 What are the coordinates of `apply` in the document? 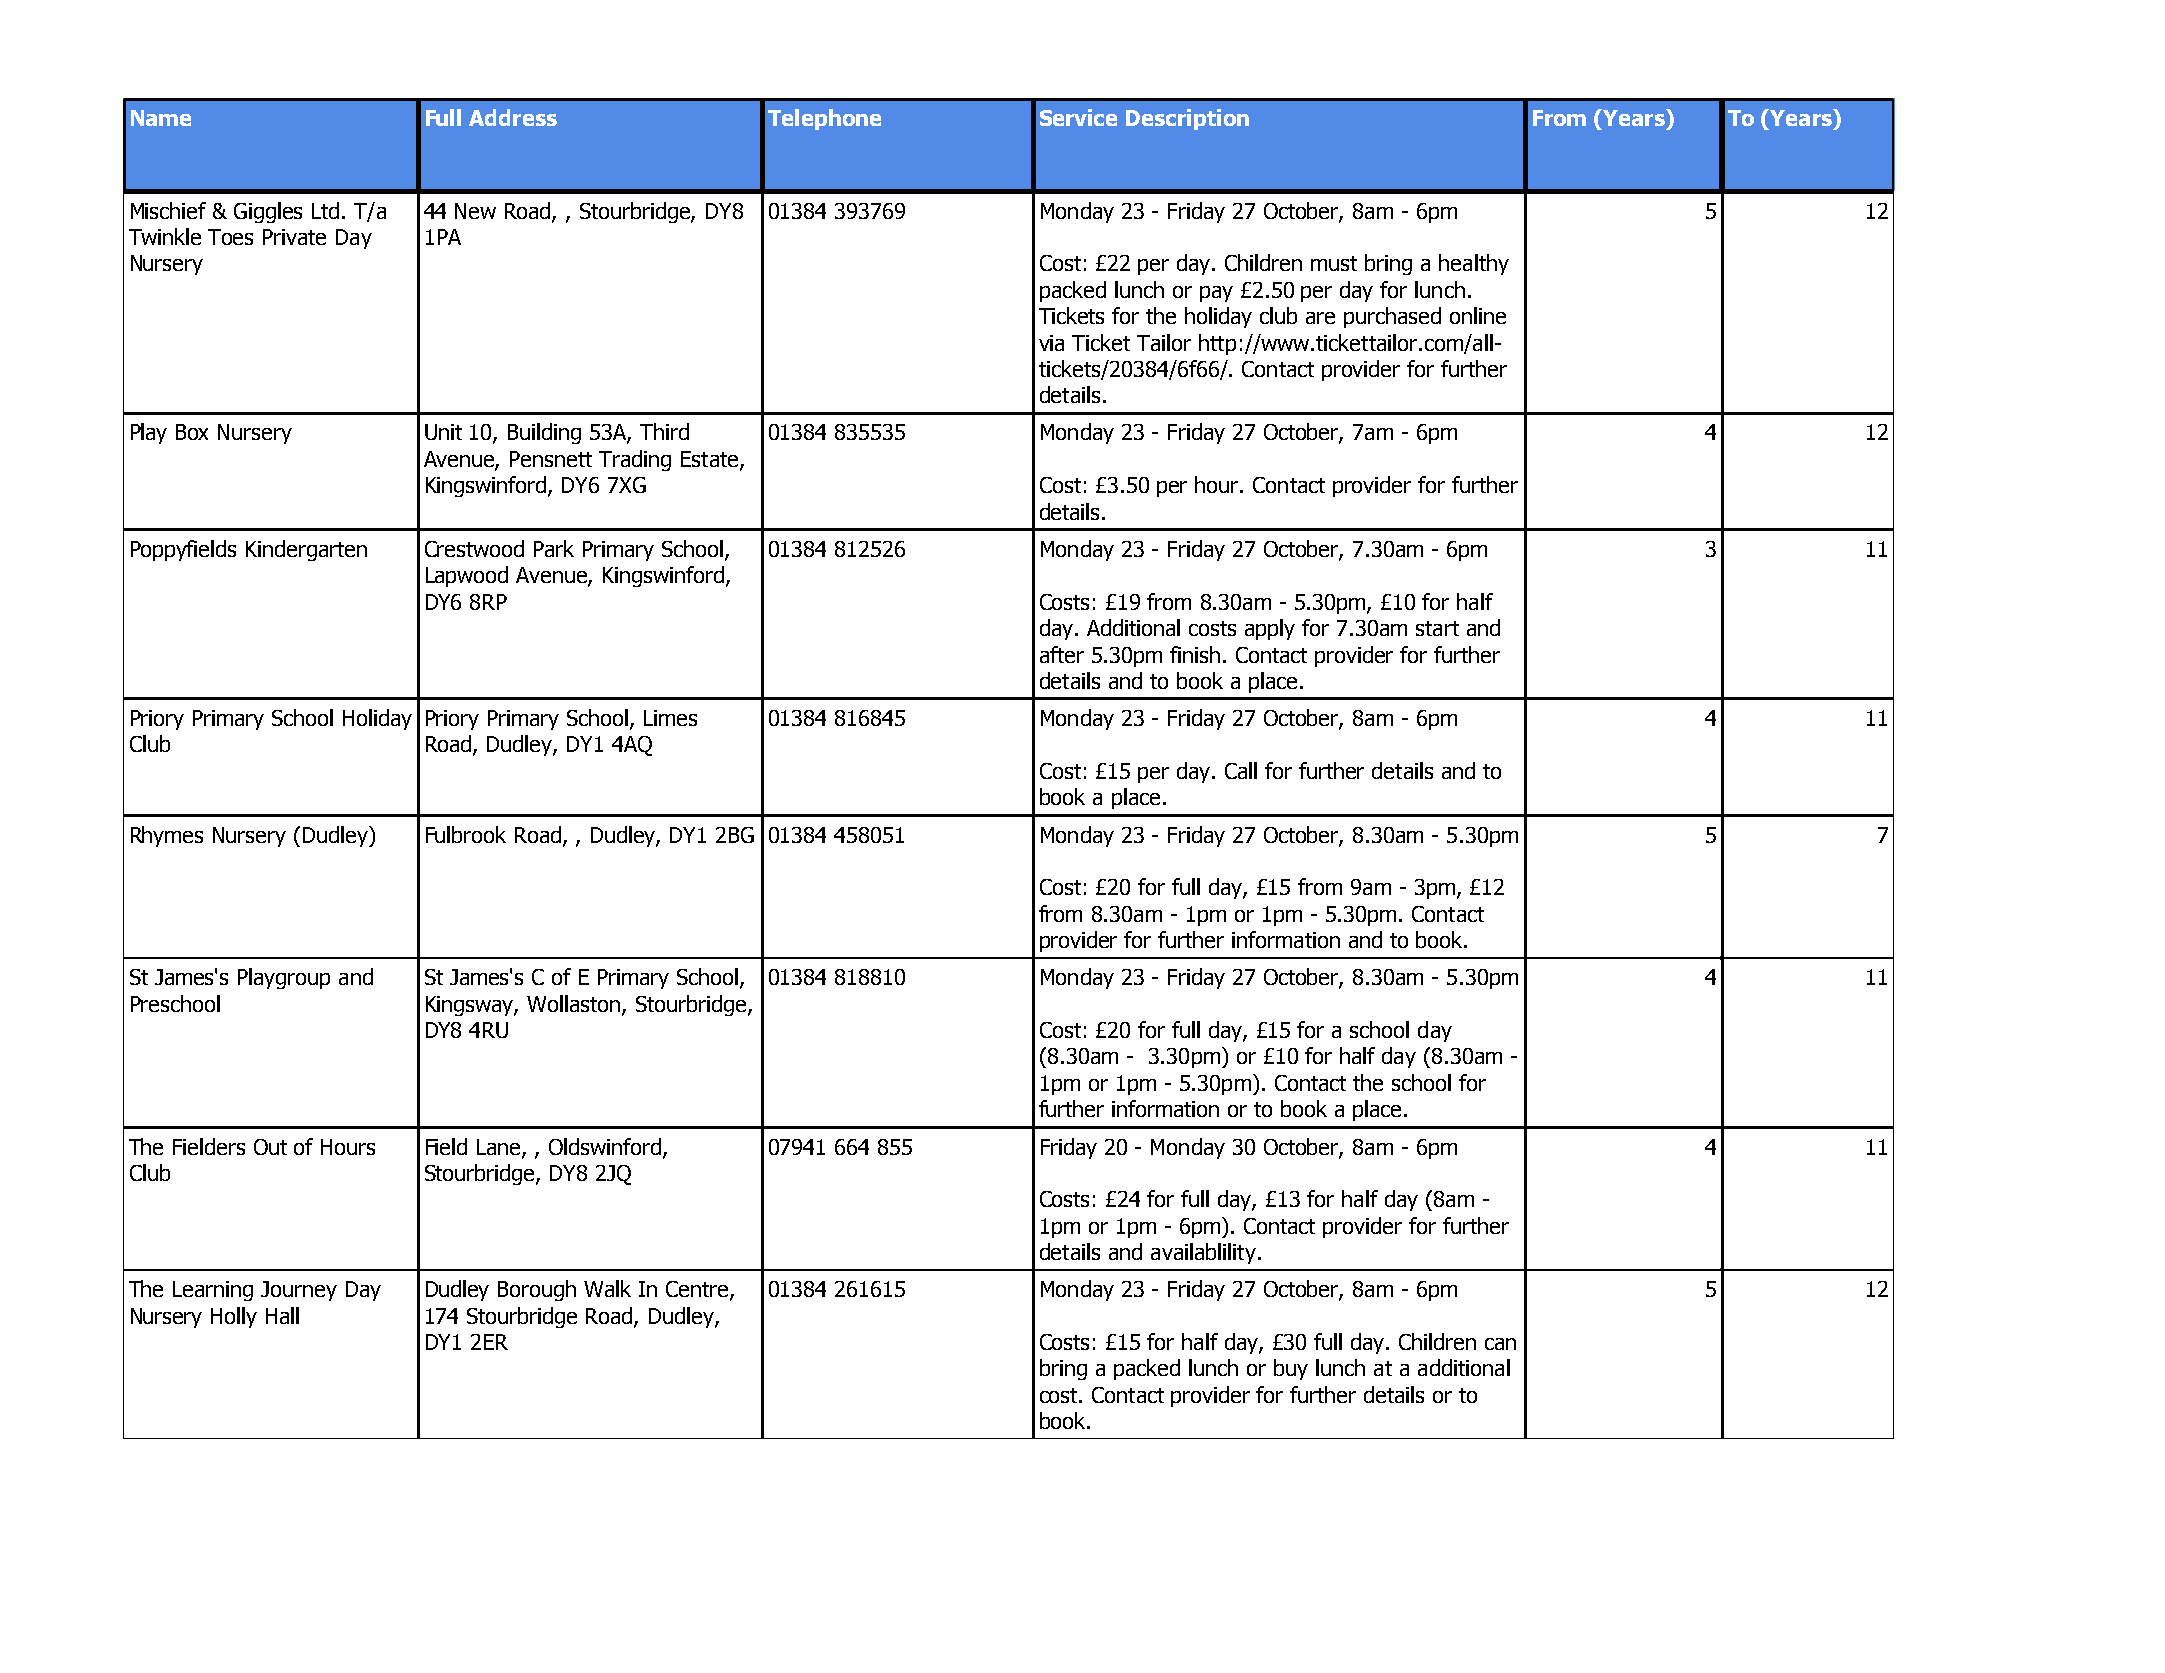 It's located at (1270, 629).
